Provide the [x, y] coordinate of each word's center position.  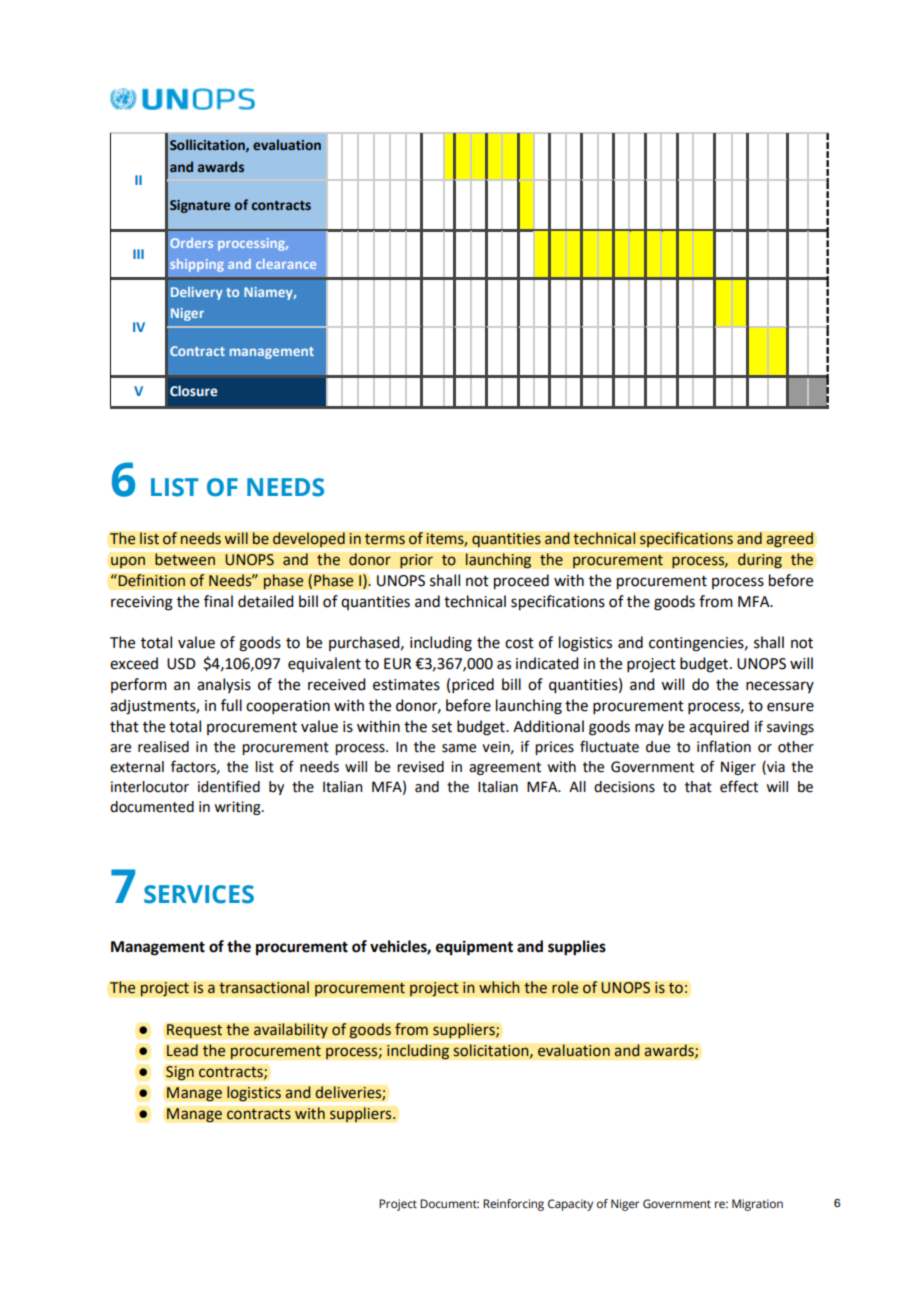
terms [384, 539]
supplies [577, 948]
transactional [264, 987]
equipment [474, 948]
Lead [182, 1050]
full [231, 705]
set [442, 727]
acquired [719, 728]
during [759, 561]
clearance [286, 264]
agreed [790, 540]
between [185, 559]
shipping [197, 265]
